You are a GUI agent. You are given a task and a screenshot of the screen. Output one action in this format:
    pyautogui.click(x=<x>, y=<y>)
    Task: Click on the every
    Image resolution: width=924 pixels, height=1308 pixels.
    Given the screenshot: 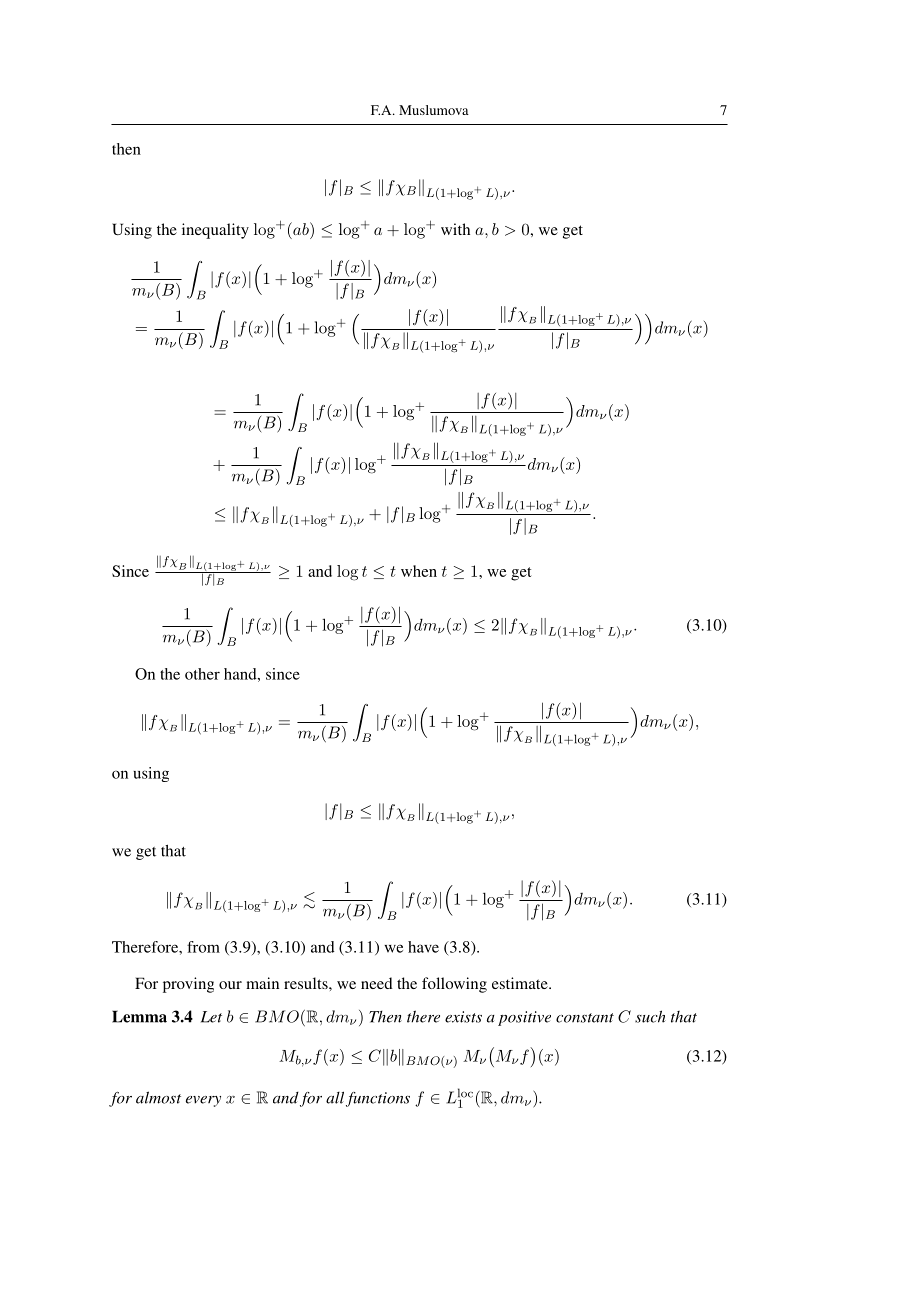 What is the action you would take?
    pyautogui.click(x=203, y=1101)
